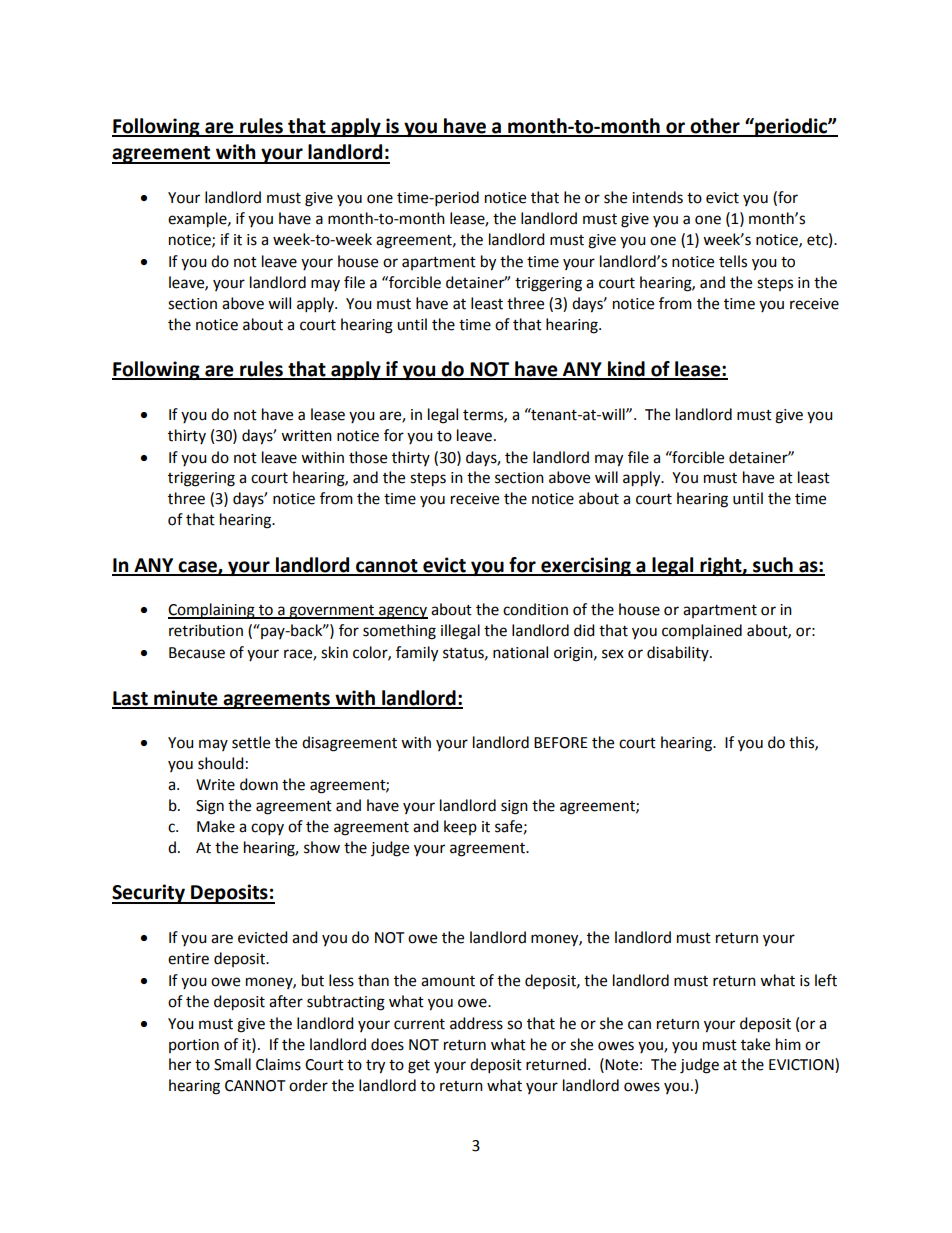 The image size is (952, 1233). Describe the element at coordinates (657, 197) in the page. I see `intends` at that location.
